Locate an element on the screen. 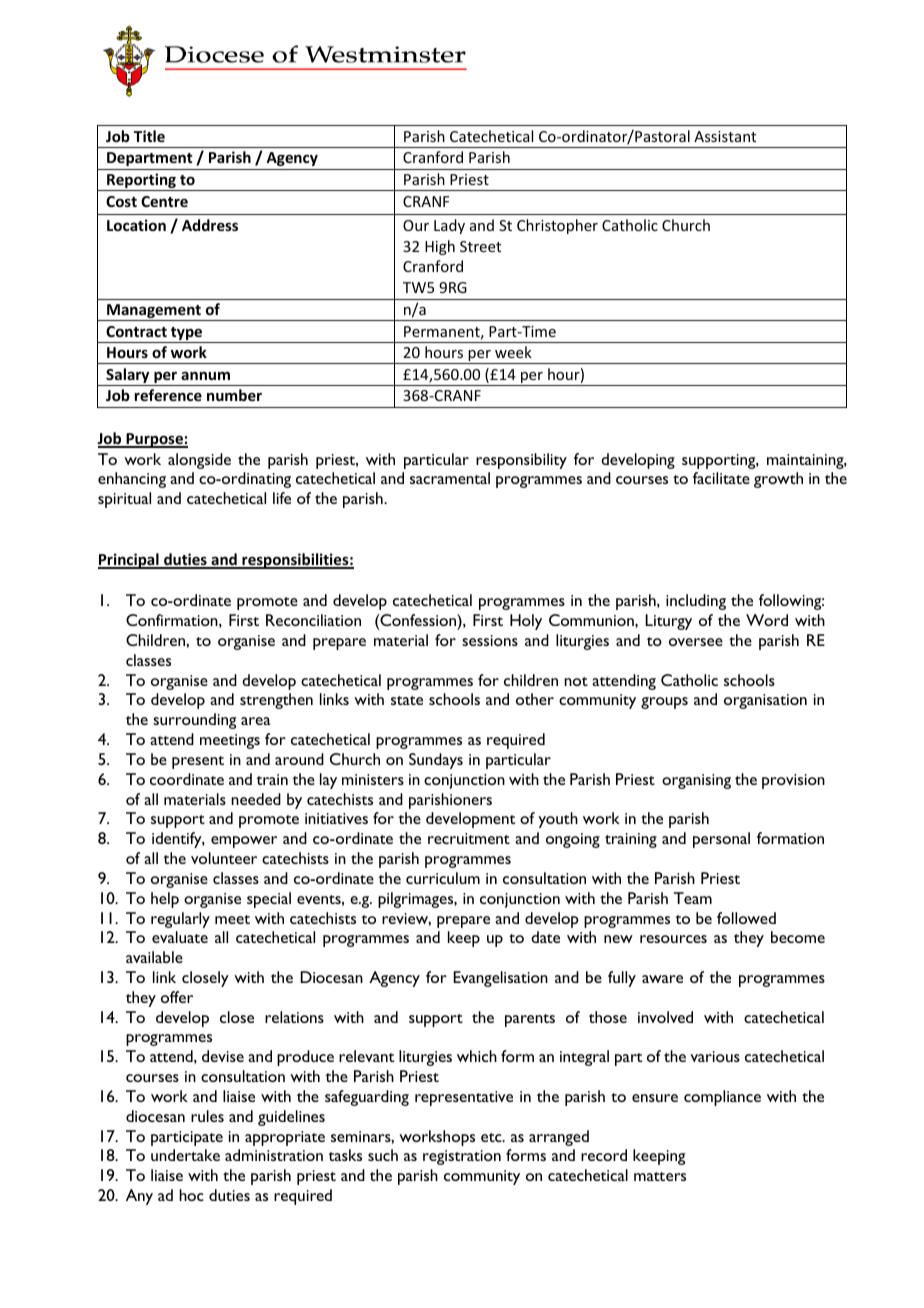  Assistant is located at coordinates (725, 136).
